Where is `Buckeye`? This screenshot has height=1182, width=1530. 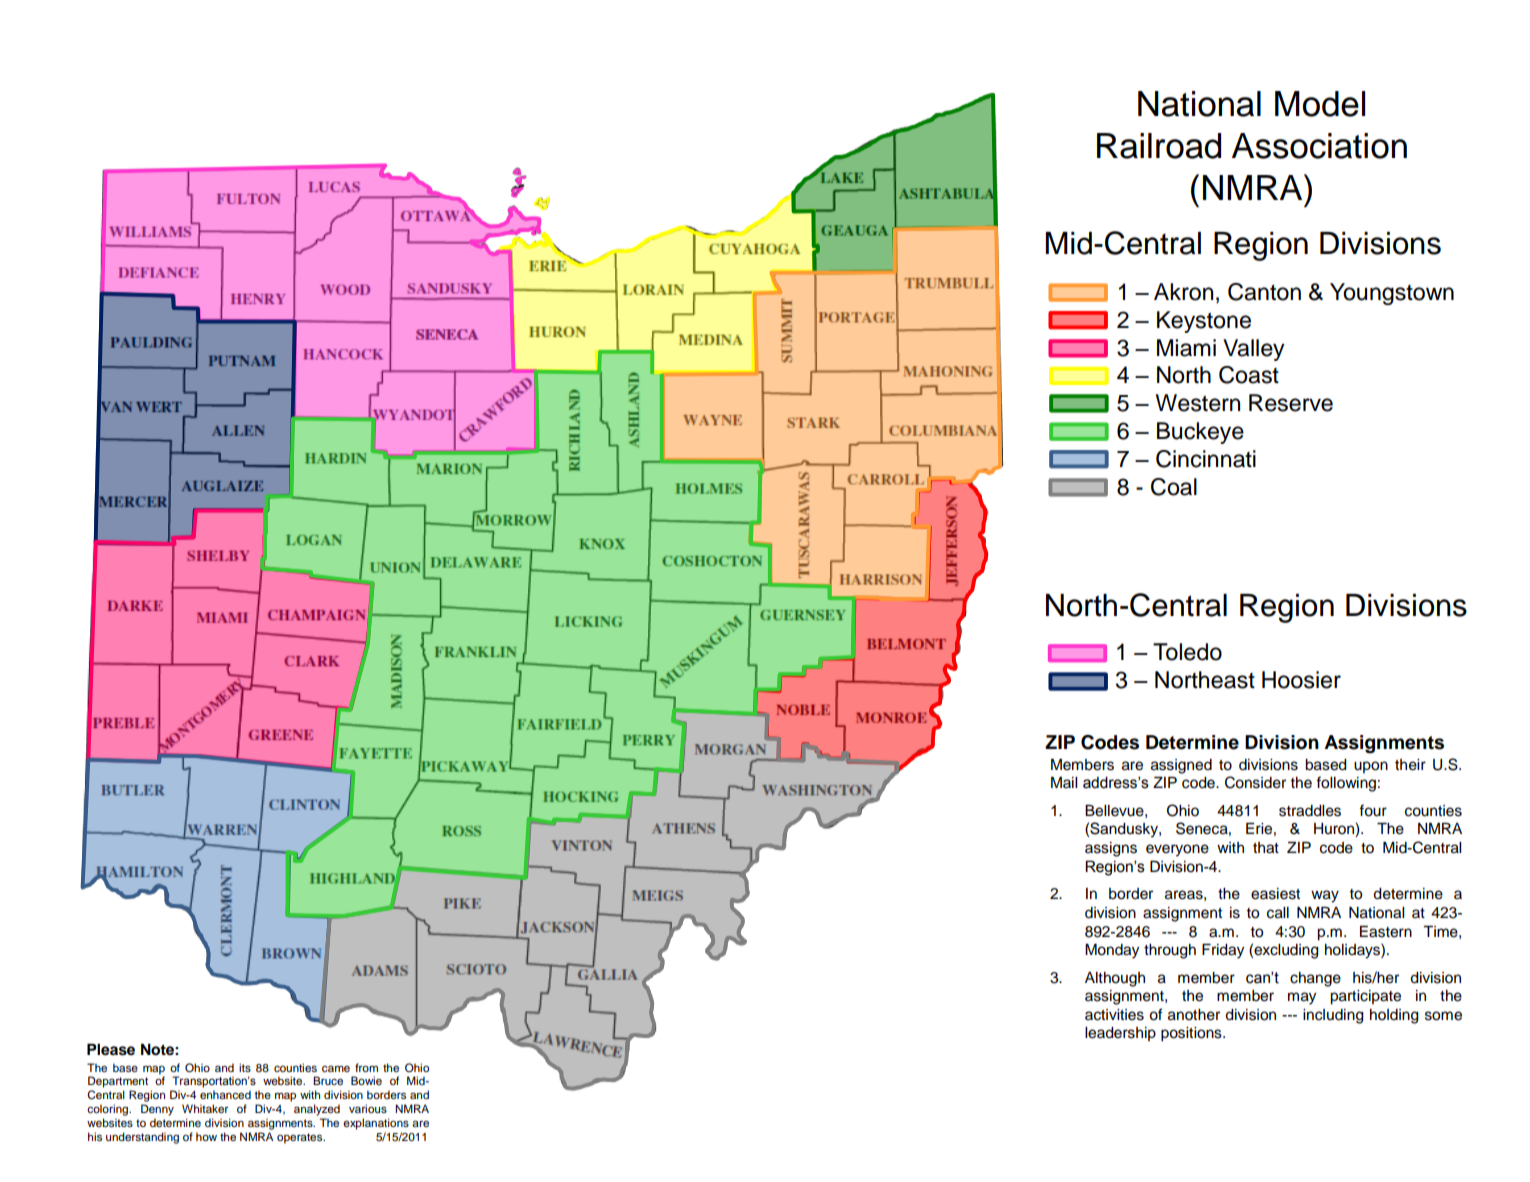 Buckeye is located at coordinates (1200, 433).
